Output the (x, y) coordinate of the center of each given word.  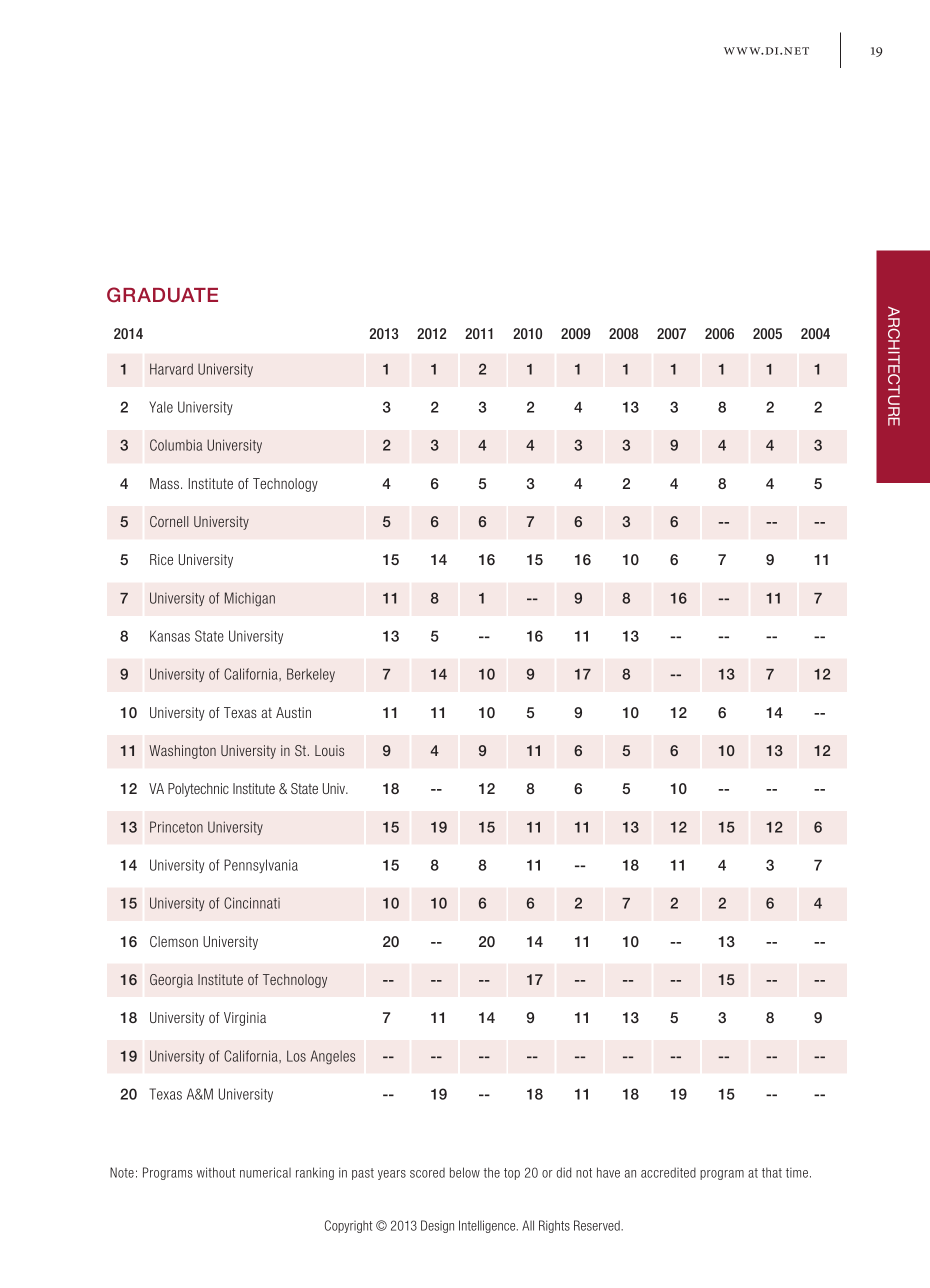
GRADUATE (162, 295)
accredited (668, 1172)
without (216, 1172)
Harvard (171, 369)
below (465, 1172)
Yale (161, 407)
